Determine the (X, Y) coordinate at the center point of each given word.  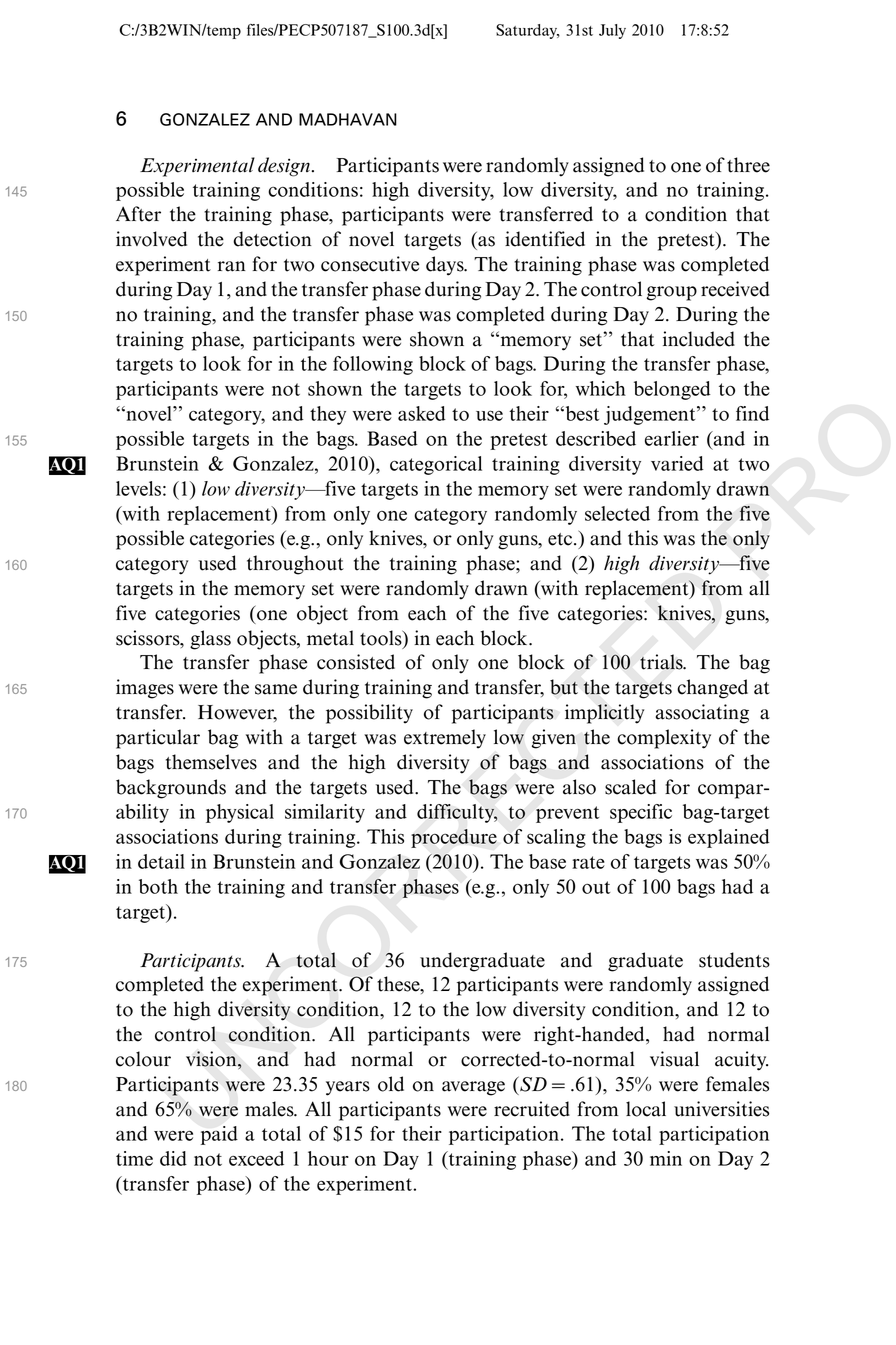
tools (382, 639)
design (284, 167)
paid (219, 1135)
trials (662, 662)
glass (210, 640)
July (612, 31)
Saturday (528, 31)
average (473, 1088)
